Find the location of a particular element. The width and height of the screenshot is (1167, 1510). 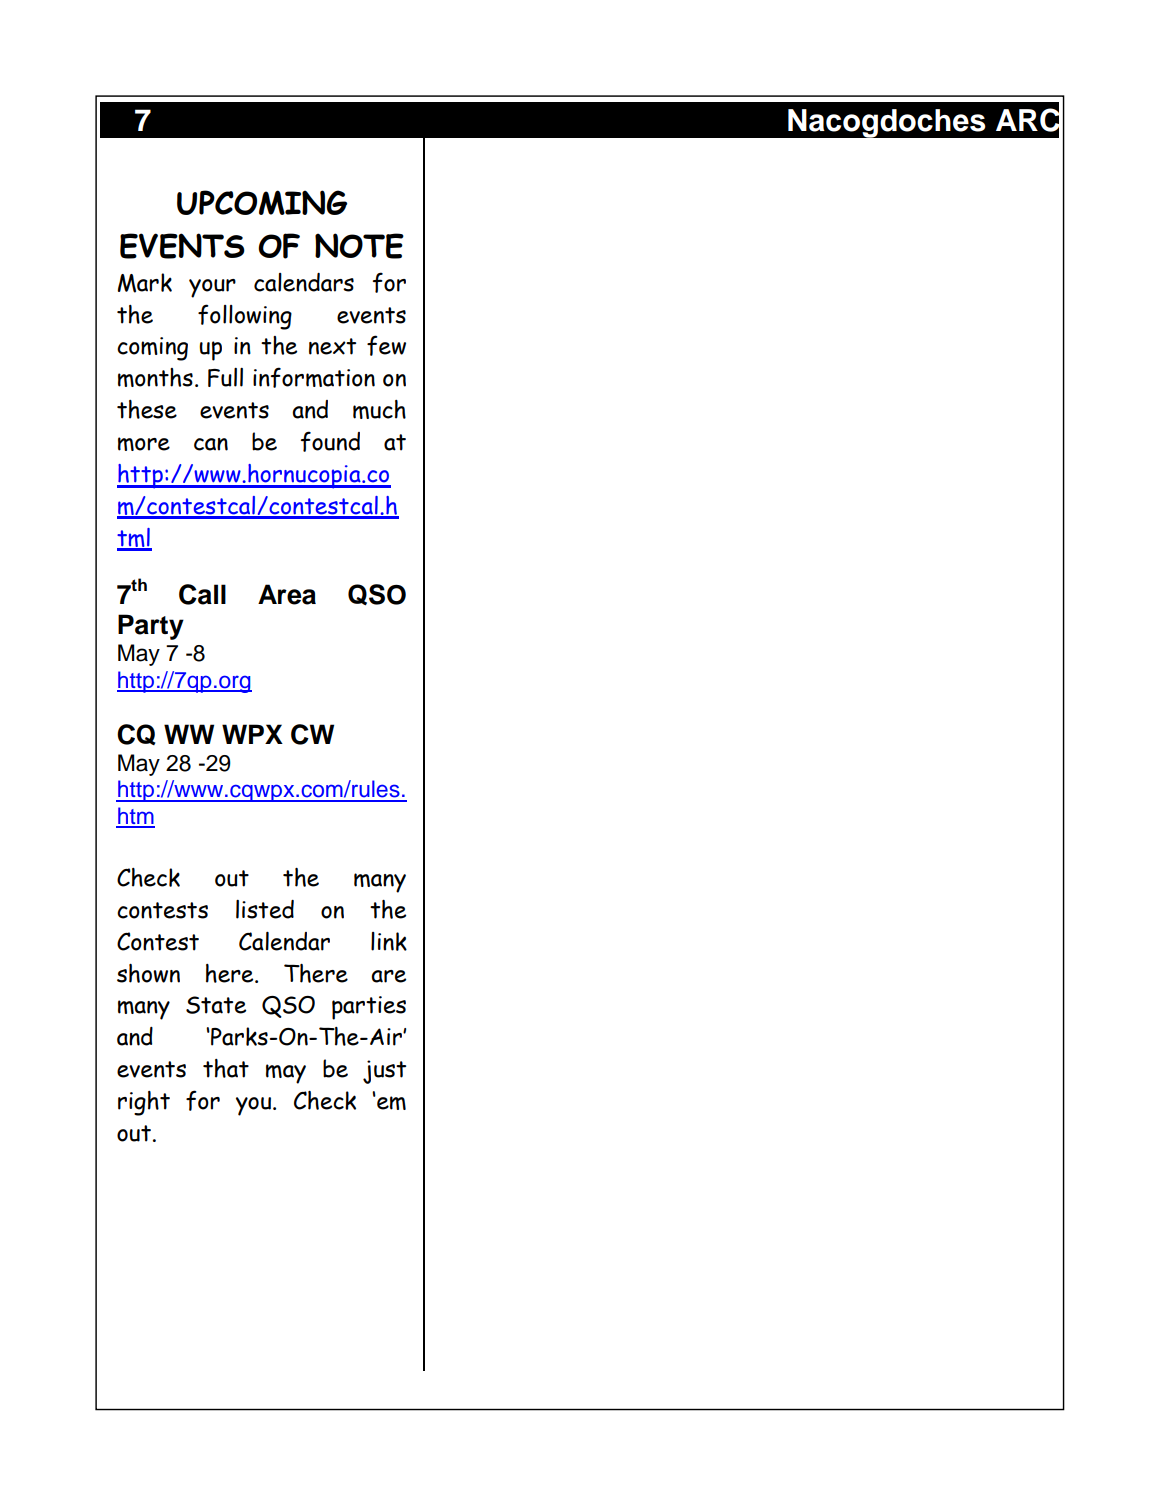

that is located at coordinates (226, 1068).
